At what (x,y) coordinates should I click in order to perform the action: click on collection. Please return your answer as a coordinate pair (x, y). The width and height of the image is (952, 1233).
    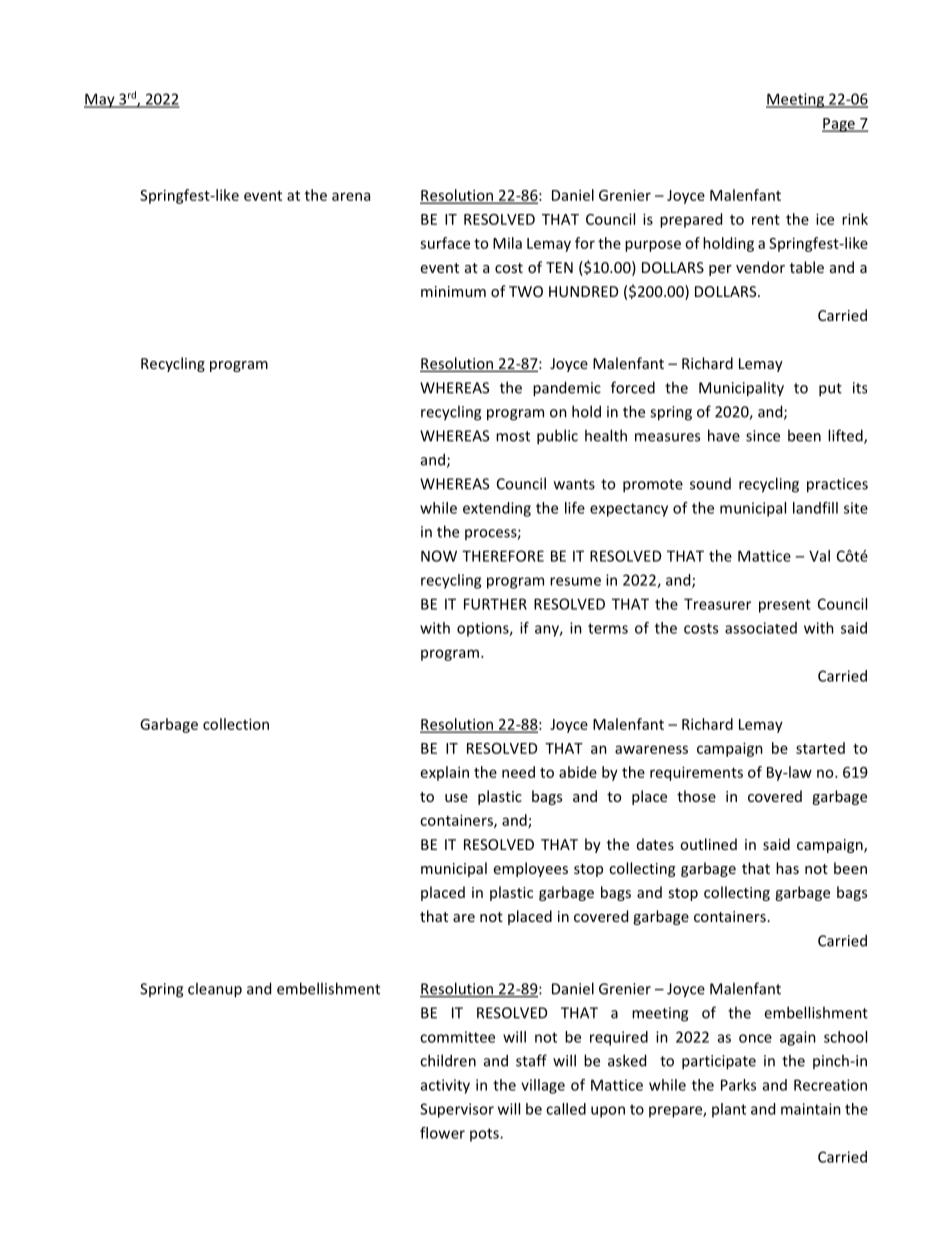
    Looking at the image, I should click on (236, 724).
